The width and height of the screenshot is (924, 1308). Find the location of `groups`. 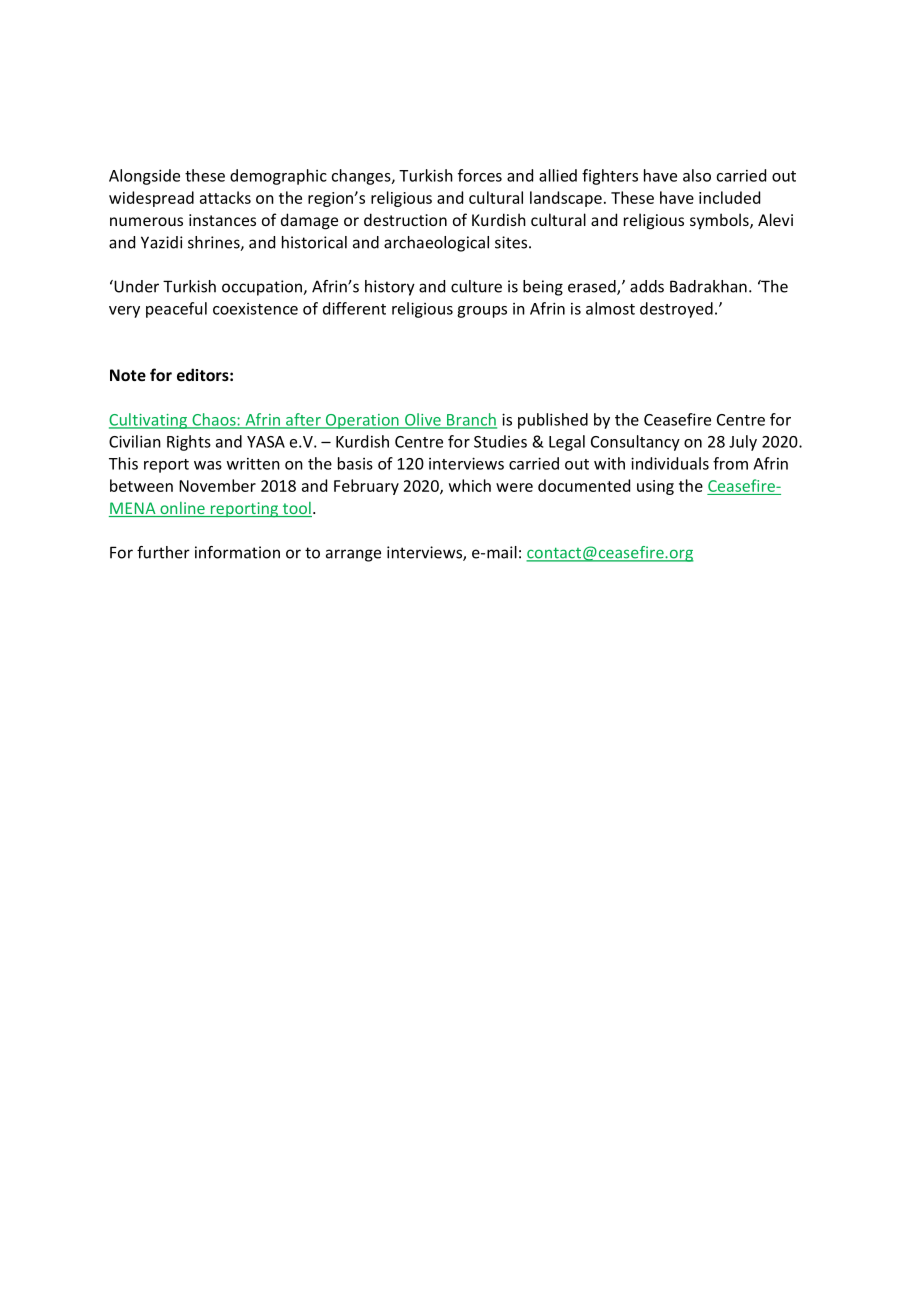

groups is located at coordinates (482, 312).
